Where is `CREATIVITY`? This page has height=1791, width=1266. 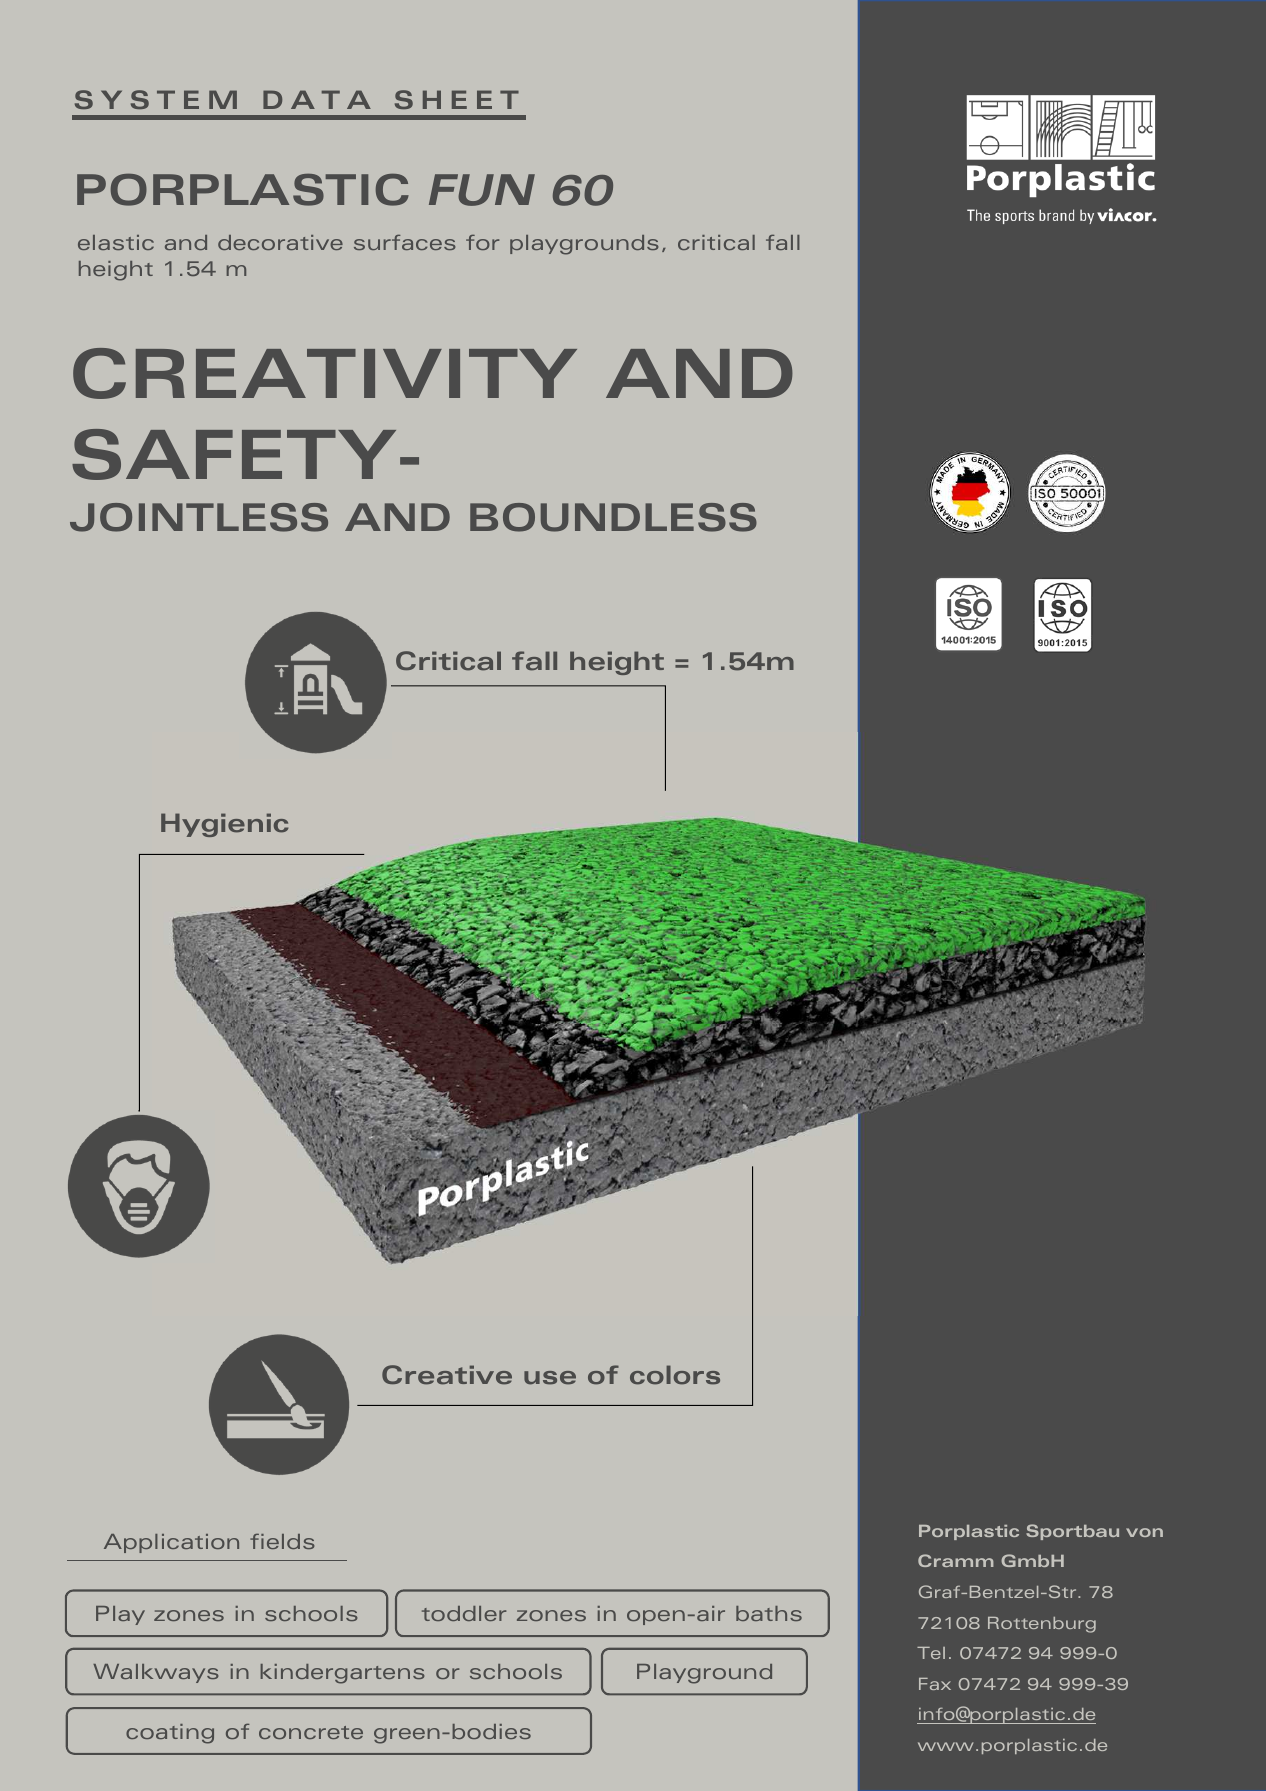
CREATIVITY is located at coordinates (325, 373).
